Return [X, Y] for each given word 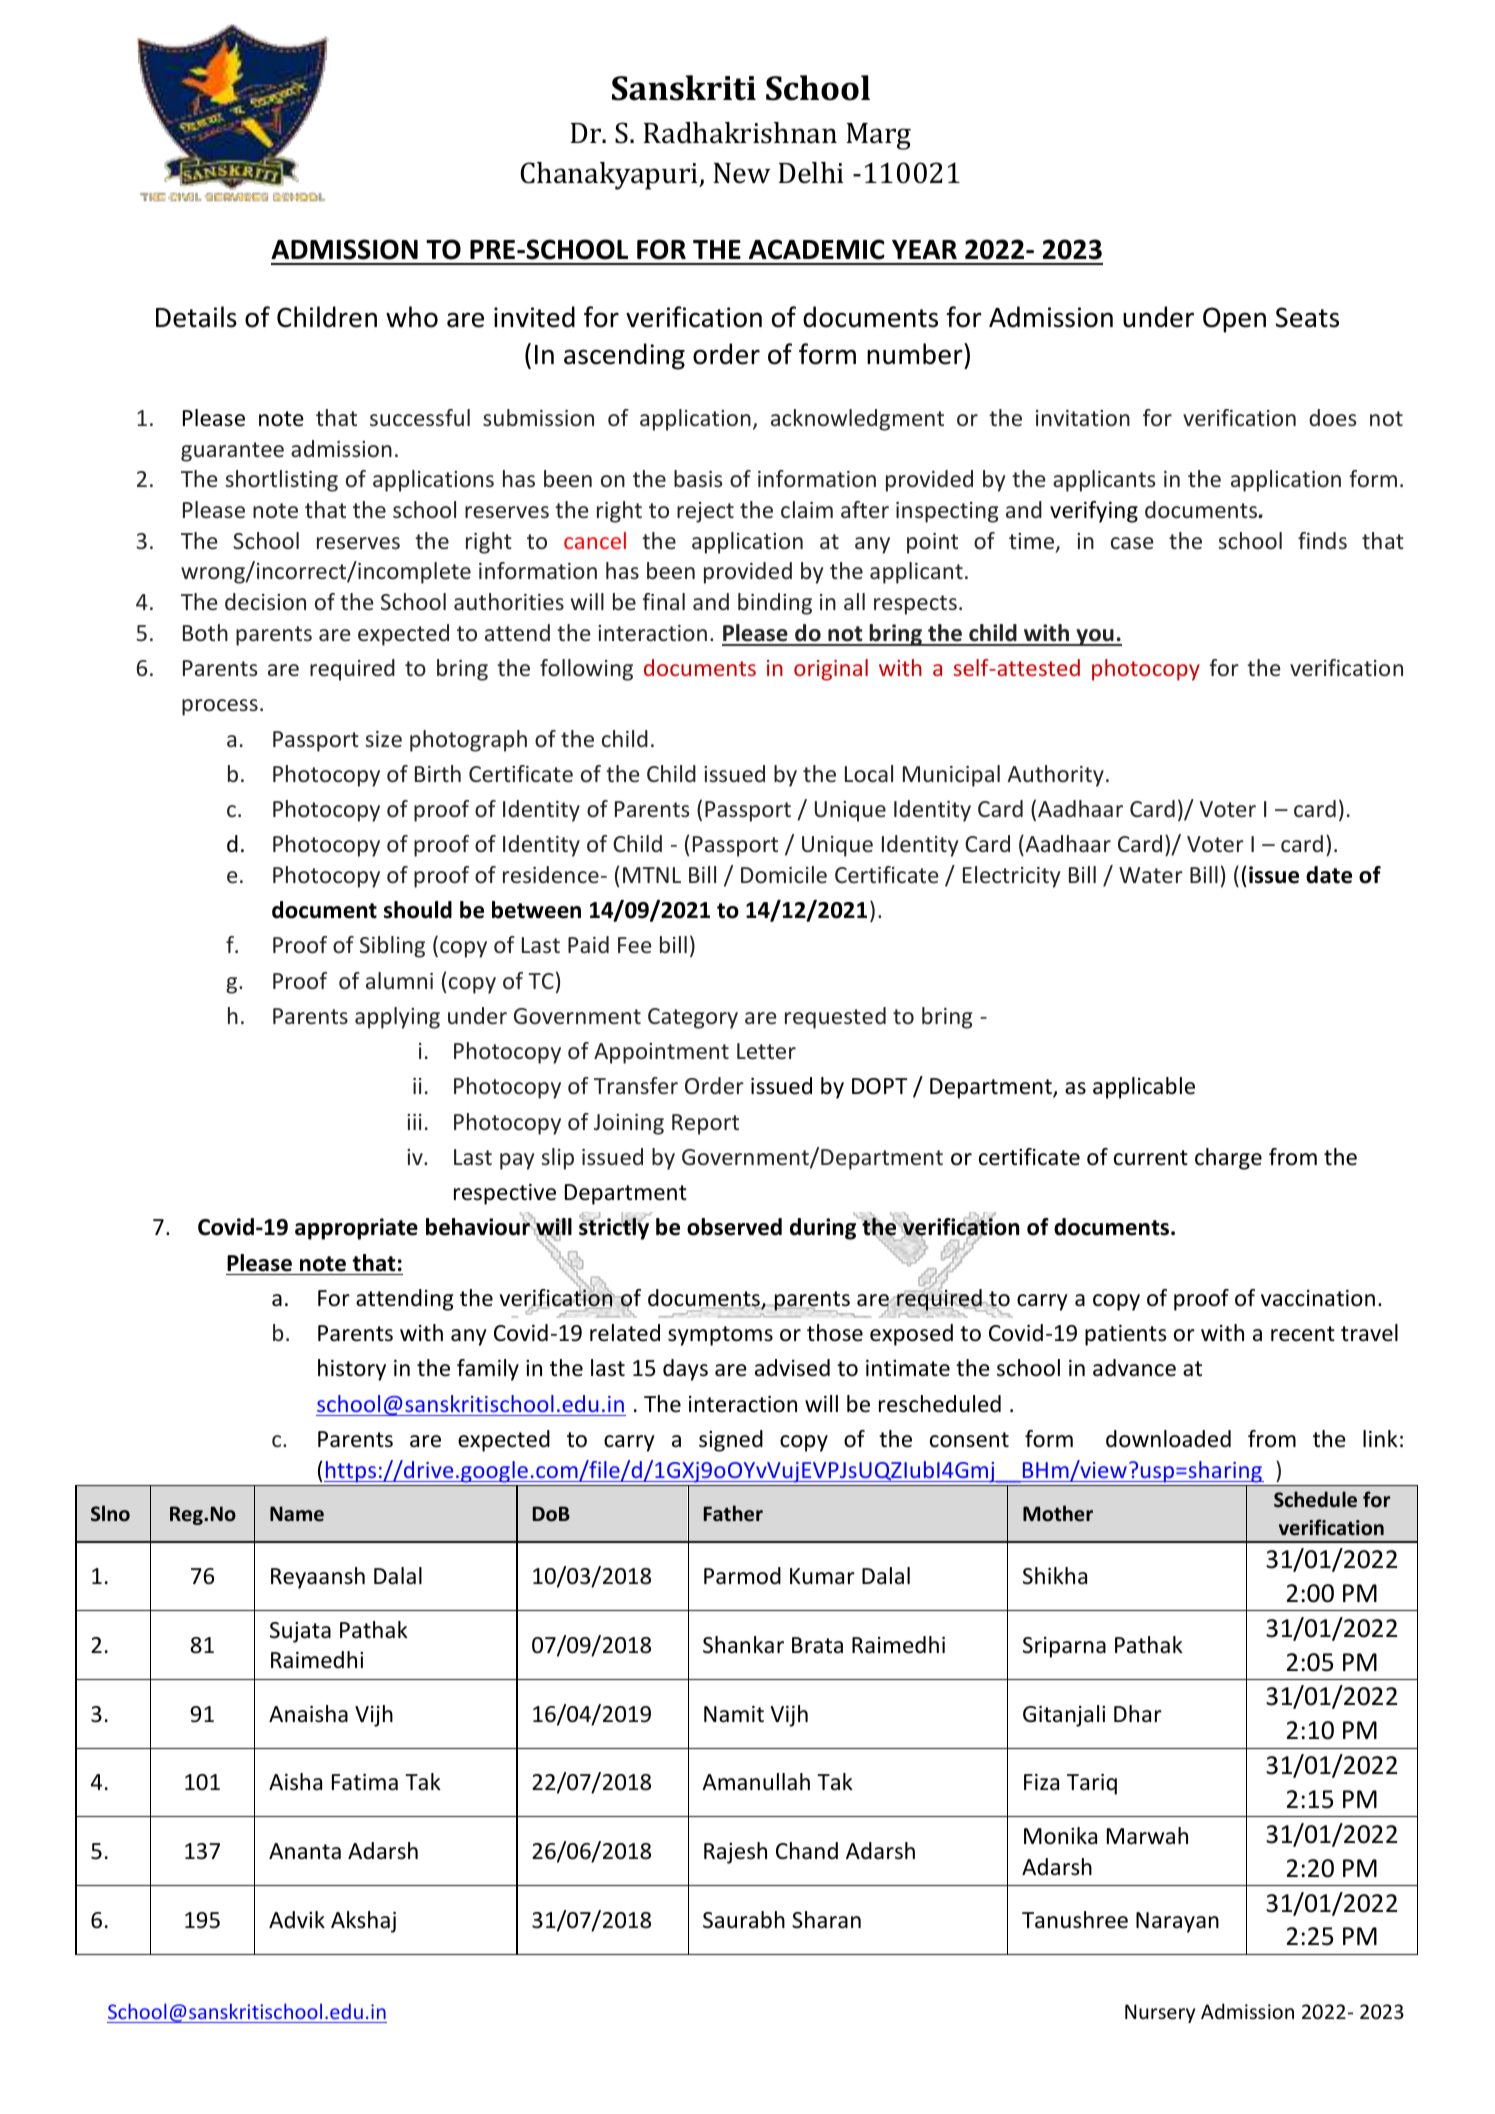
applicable [1144, 1088]
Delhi [811, 173]
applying [397, 1018]
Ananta [305, 1851]
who [412, 317]
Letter [766, 1051]
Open [1234, 320]
